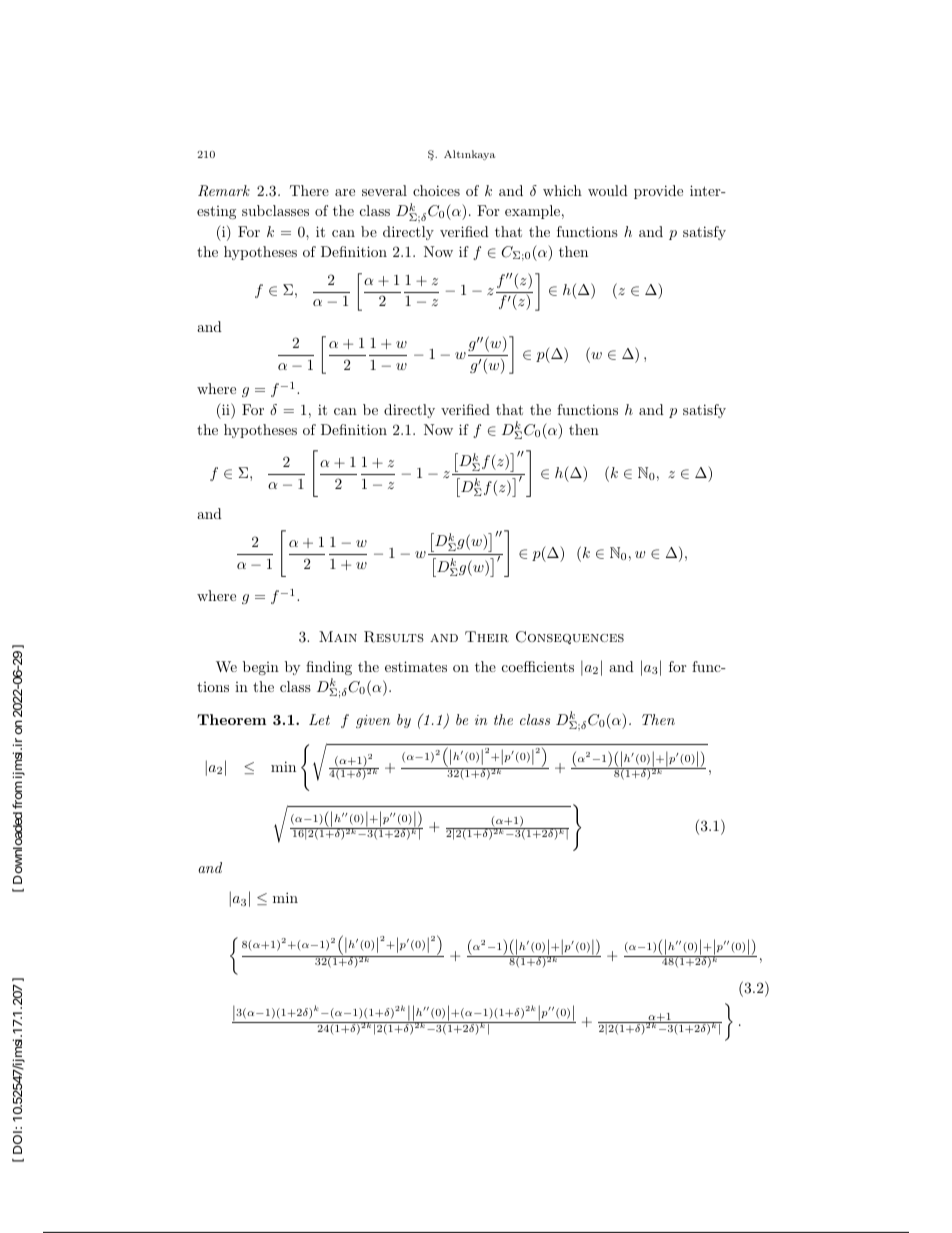  What do you see at coordinates (416, 666) in the document?
I see `estimates` at bounding box center [416, 666].
